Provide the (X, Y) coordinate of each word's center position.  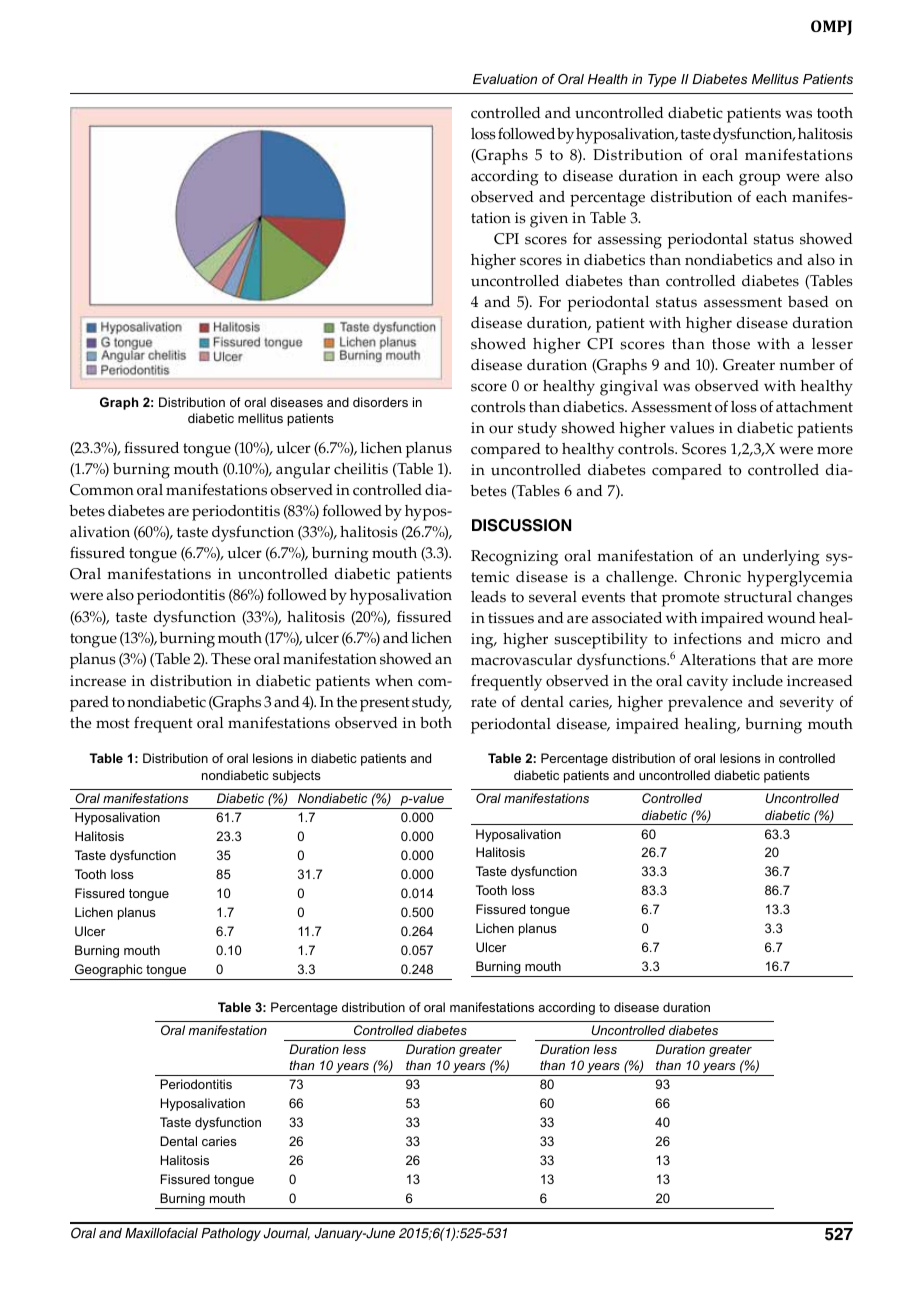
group (759, 179)
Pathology (231, 1234)
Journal (287, 1234)
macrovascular (521, 660)
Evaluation (505, 79)
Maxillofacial (161, 1233)
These (231, 659)
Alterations (718, 660)
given (549, 220)
